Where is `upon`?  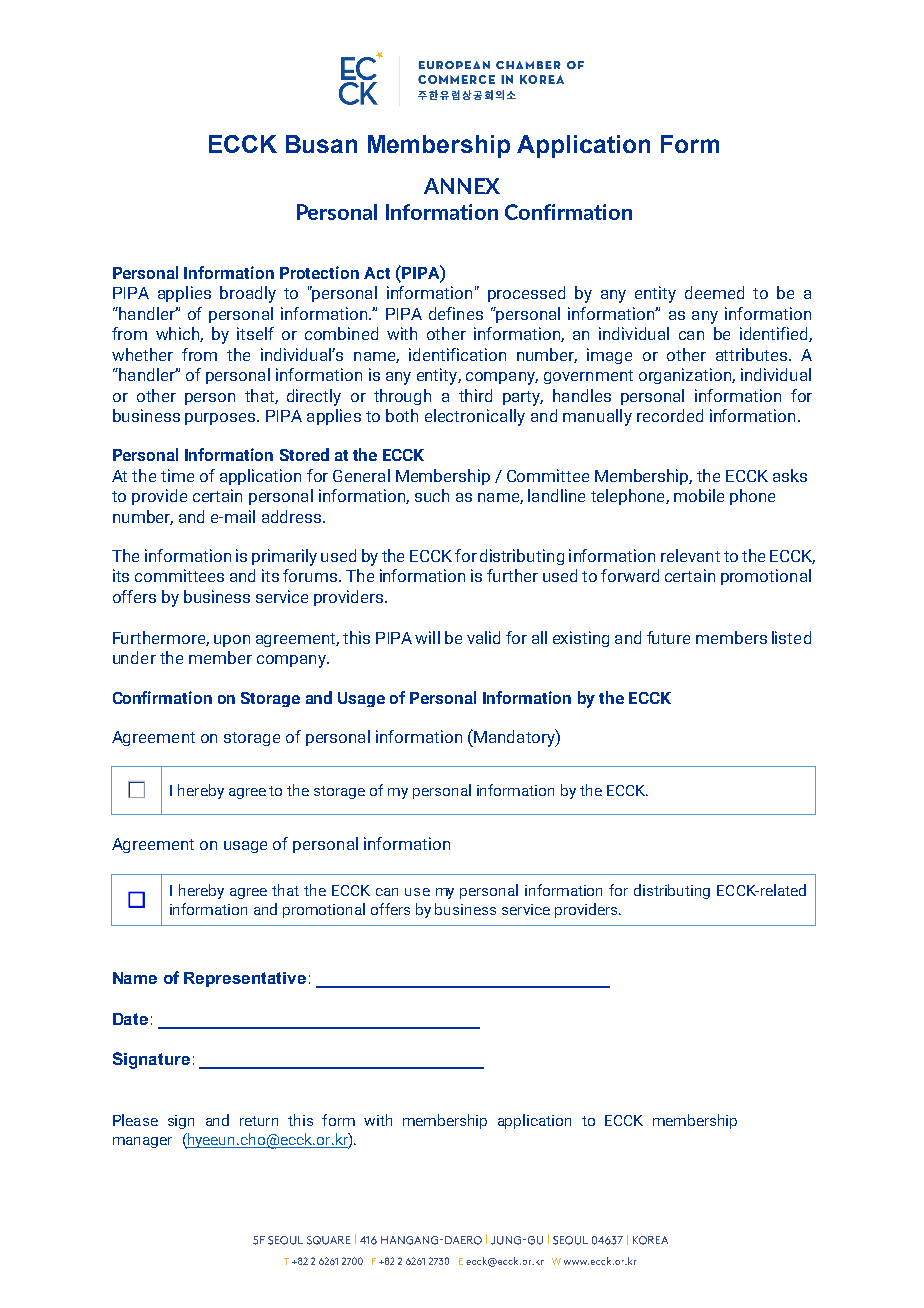
upon is located at coordinates (232, 641).
